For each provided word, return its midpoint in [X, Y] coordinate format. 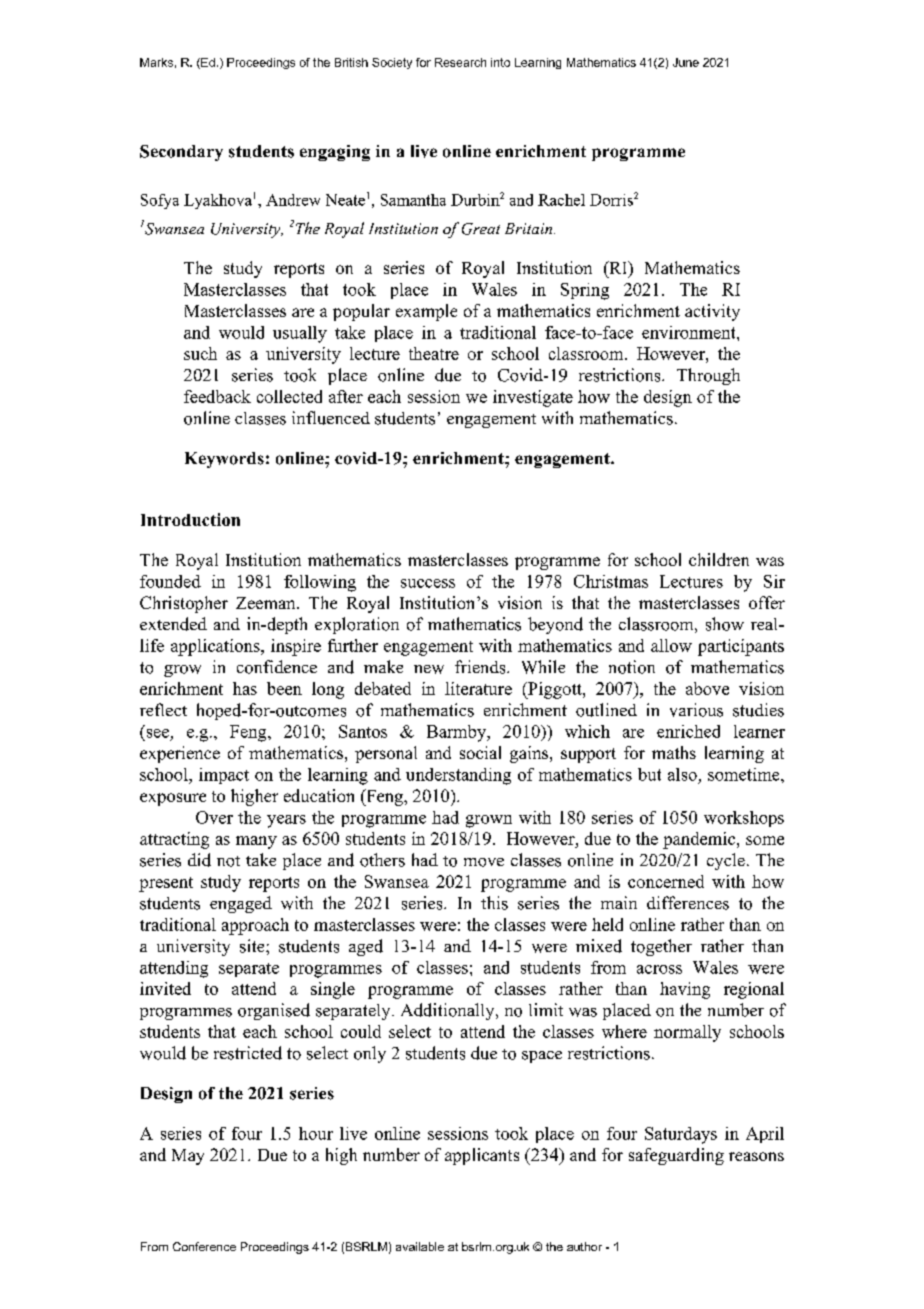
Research [460, 62]
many [256, 842]
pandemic [700, 840]
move [484, 862]
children [719, 559]
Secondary [181, 153]
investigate [533, 398]
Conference [204, 1246]
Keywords [224, 460]
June [686, 62]
